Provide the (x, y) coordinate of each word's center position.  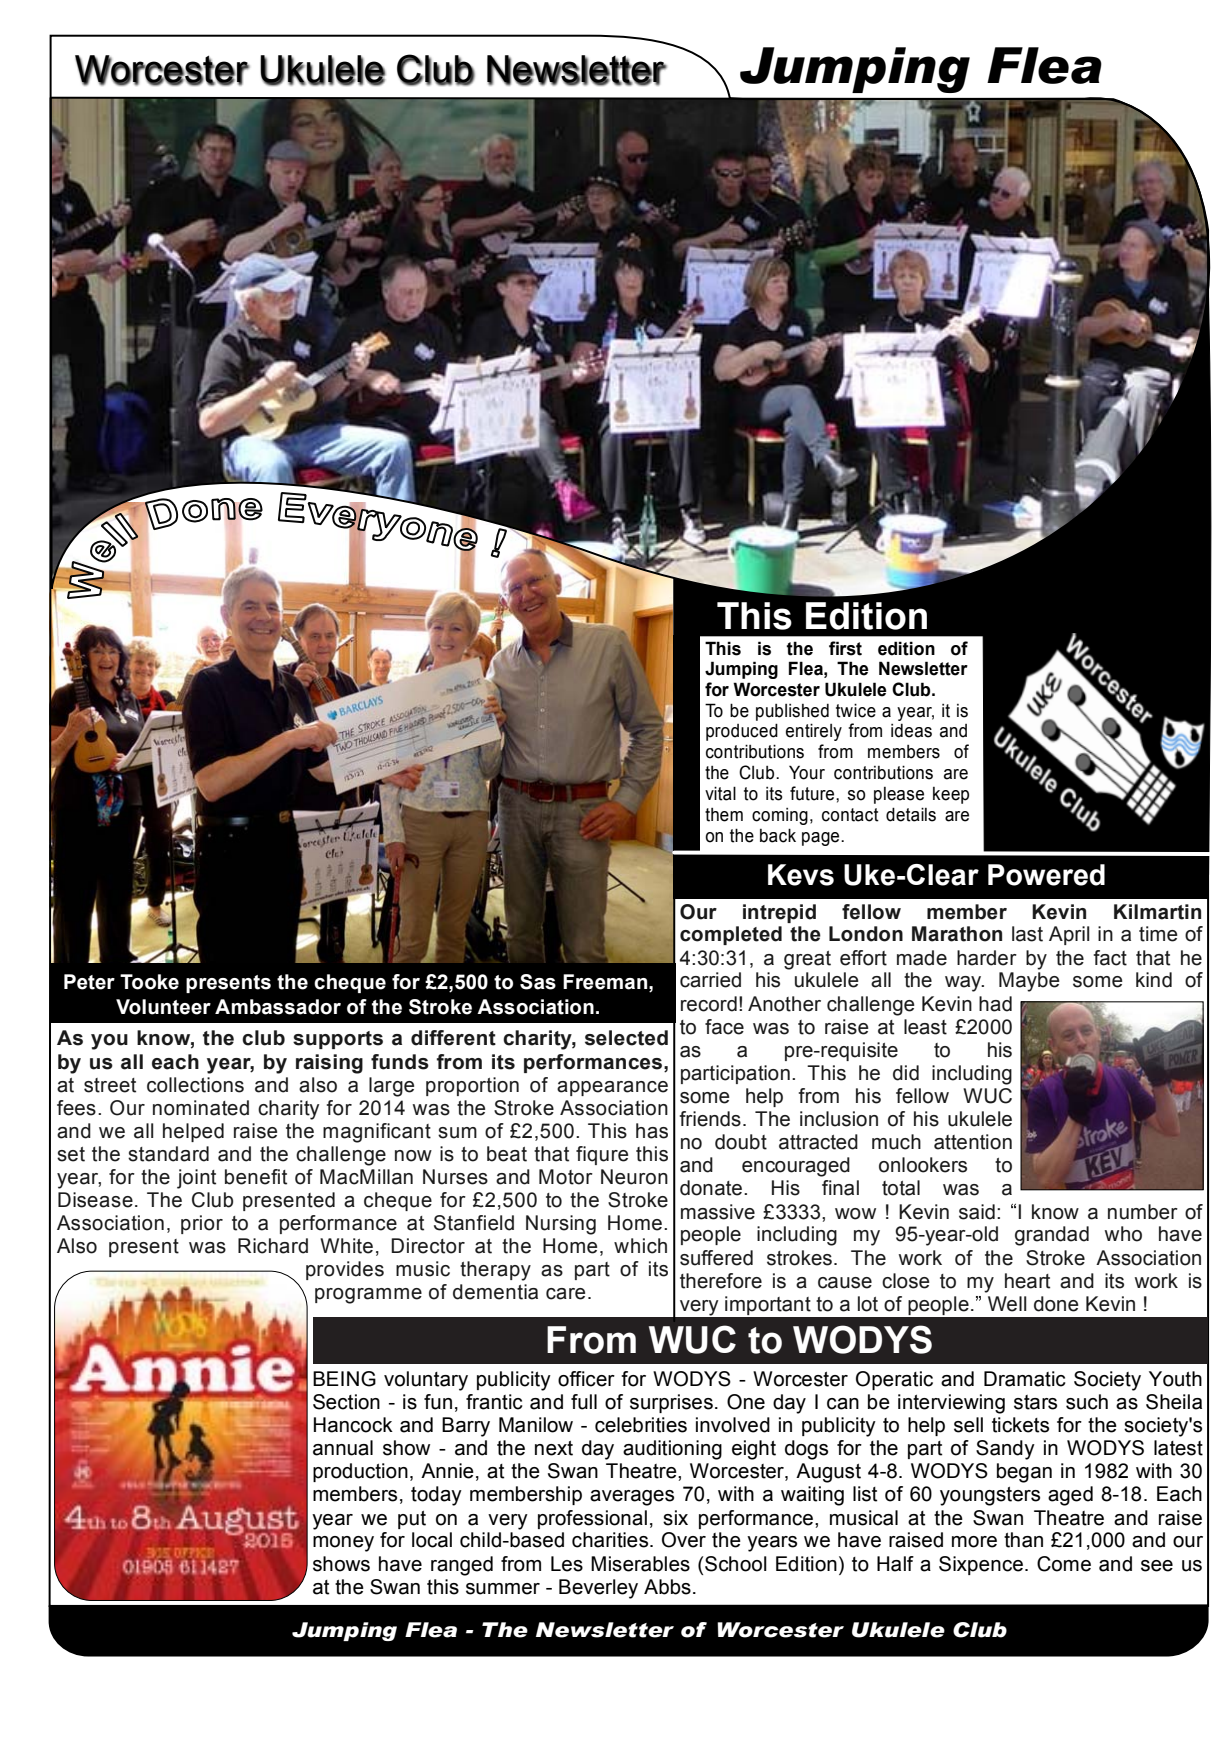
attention (973, 1142)
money (343, 1544)
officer (586, 1379)
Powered (1046, 875)
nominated (201, 1108)
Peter (89, 982)
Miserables (640, 1564)
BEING (344, 1379)
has (652, 1131)
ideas (911, 731)
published (792, 712)
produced (742, 732)
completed (731, 935)
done (1056, 1304)
